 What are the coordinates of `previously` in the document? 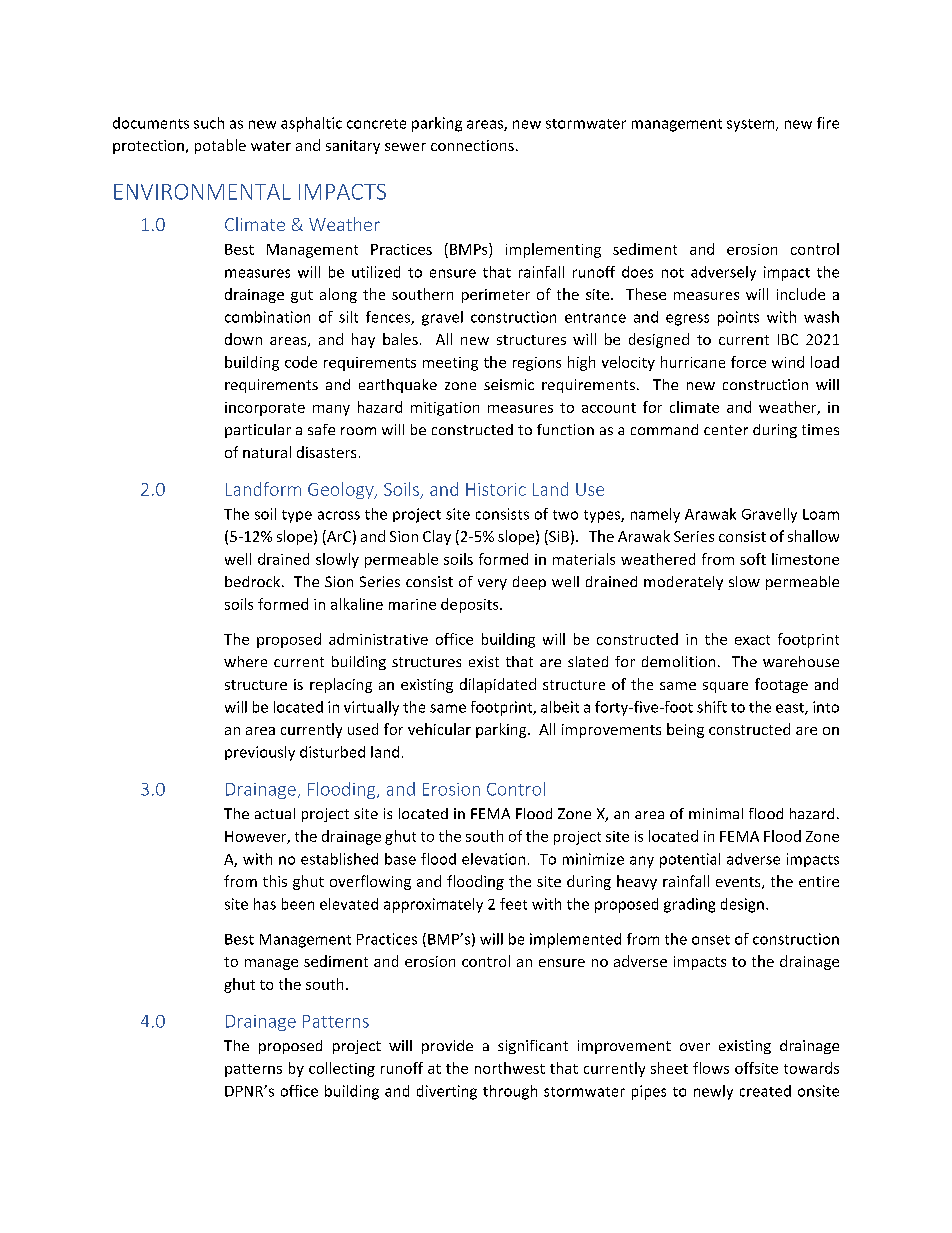 It's located at (260, 753).
